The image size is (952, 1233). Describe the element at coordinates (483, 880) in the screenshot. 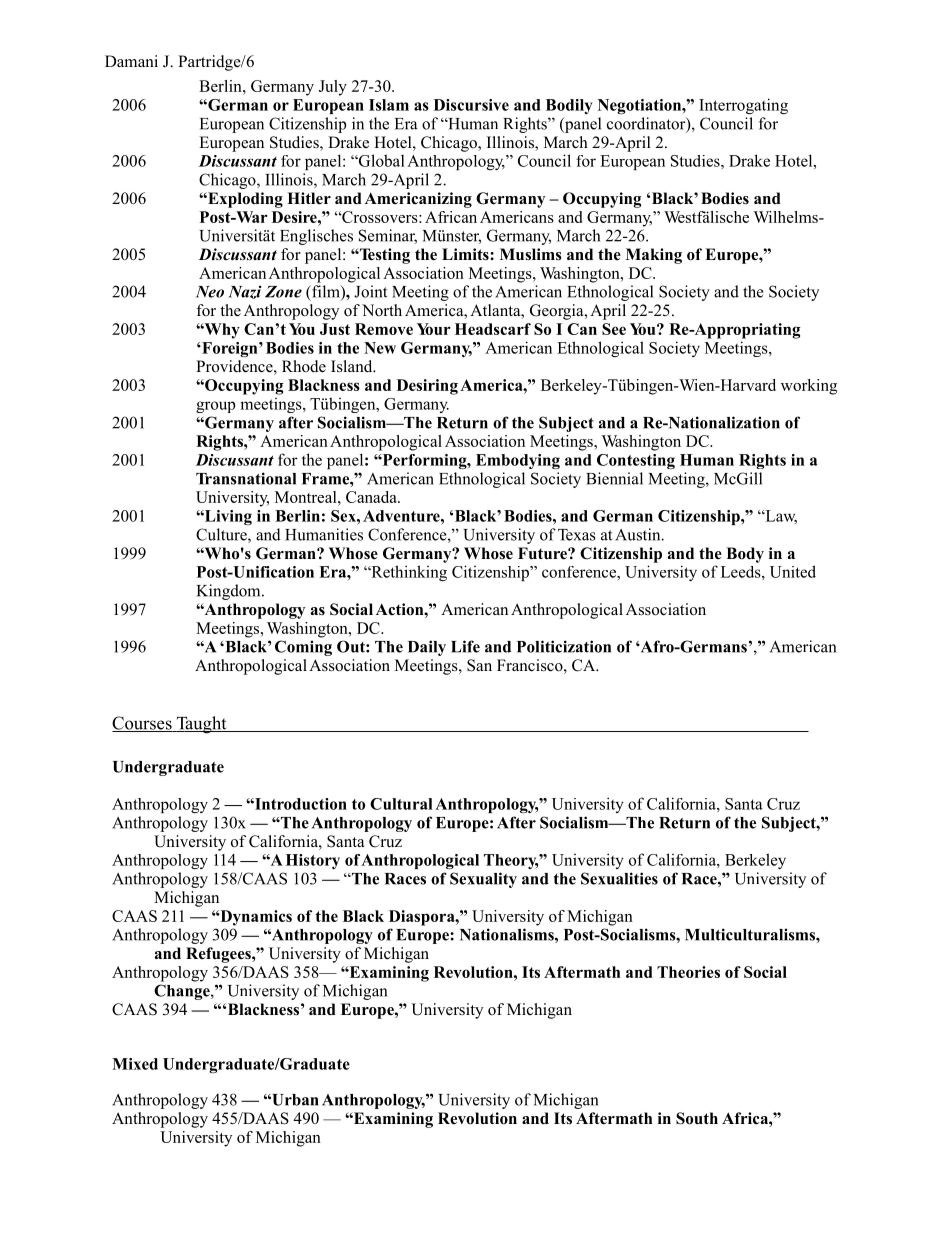

I see `Sexuality` at that location.
